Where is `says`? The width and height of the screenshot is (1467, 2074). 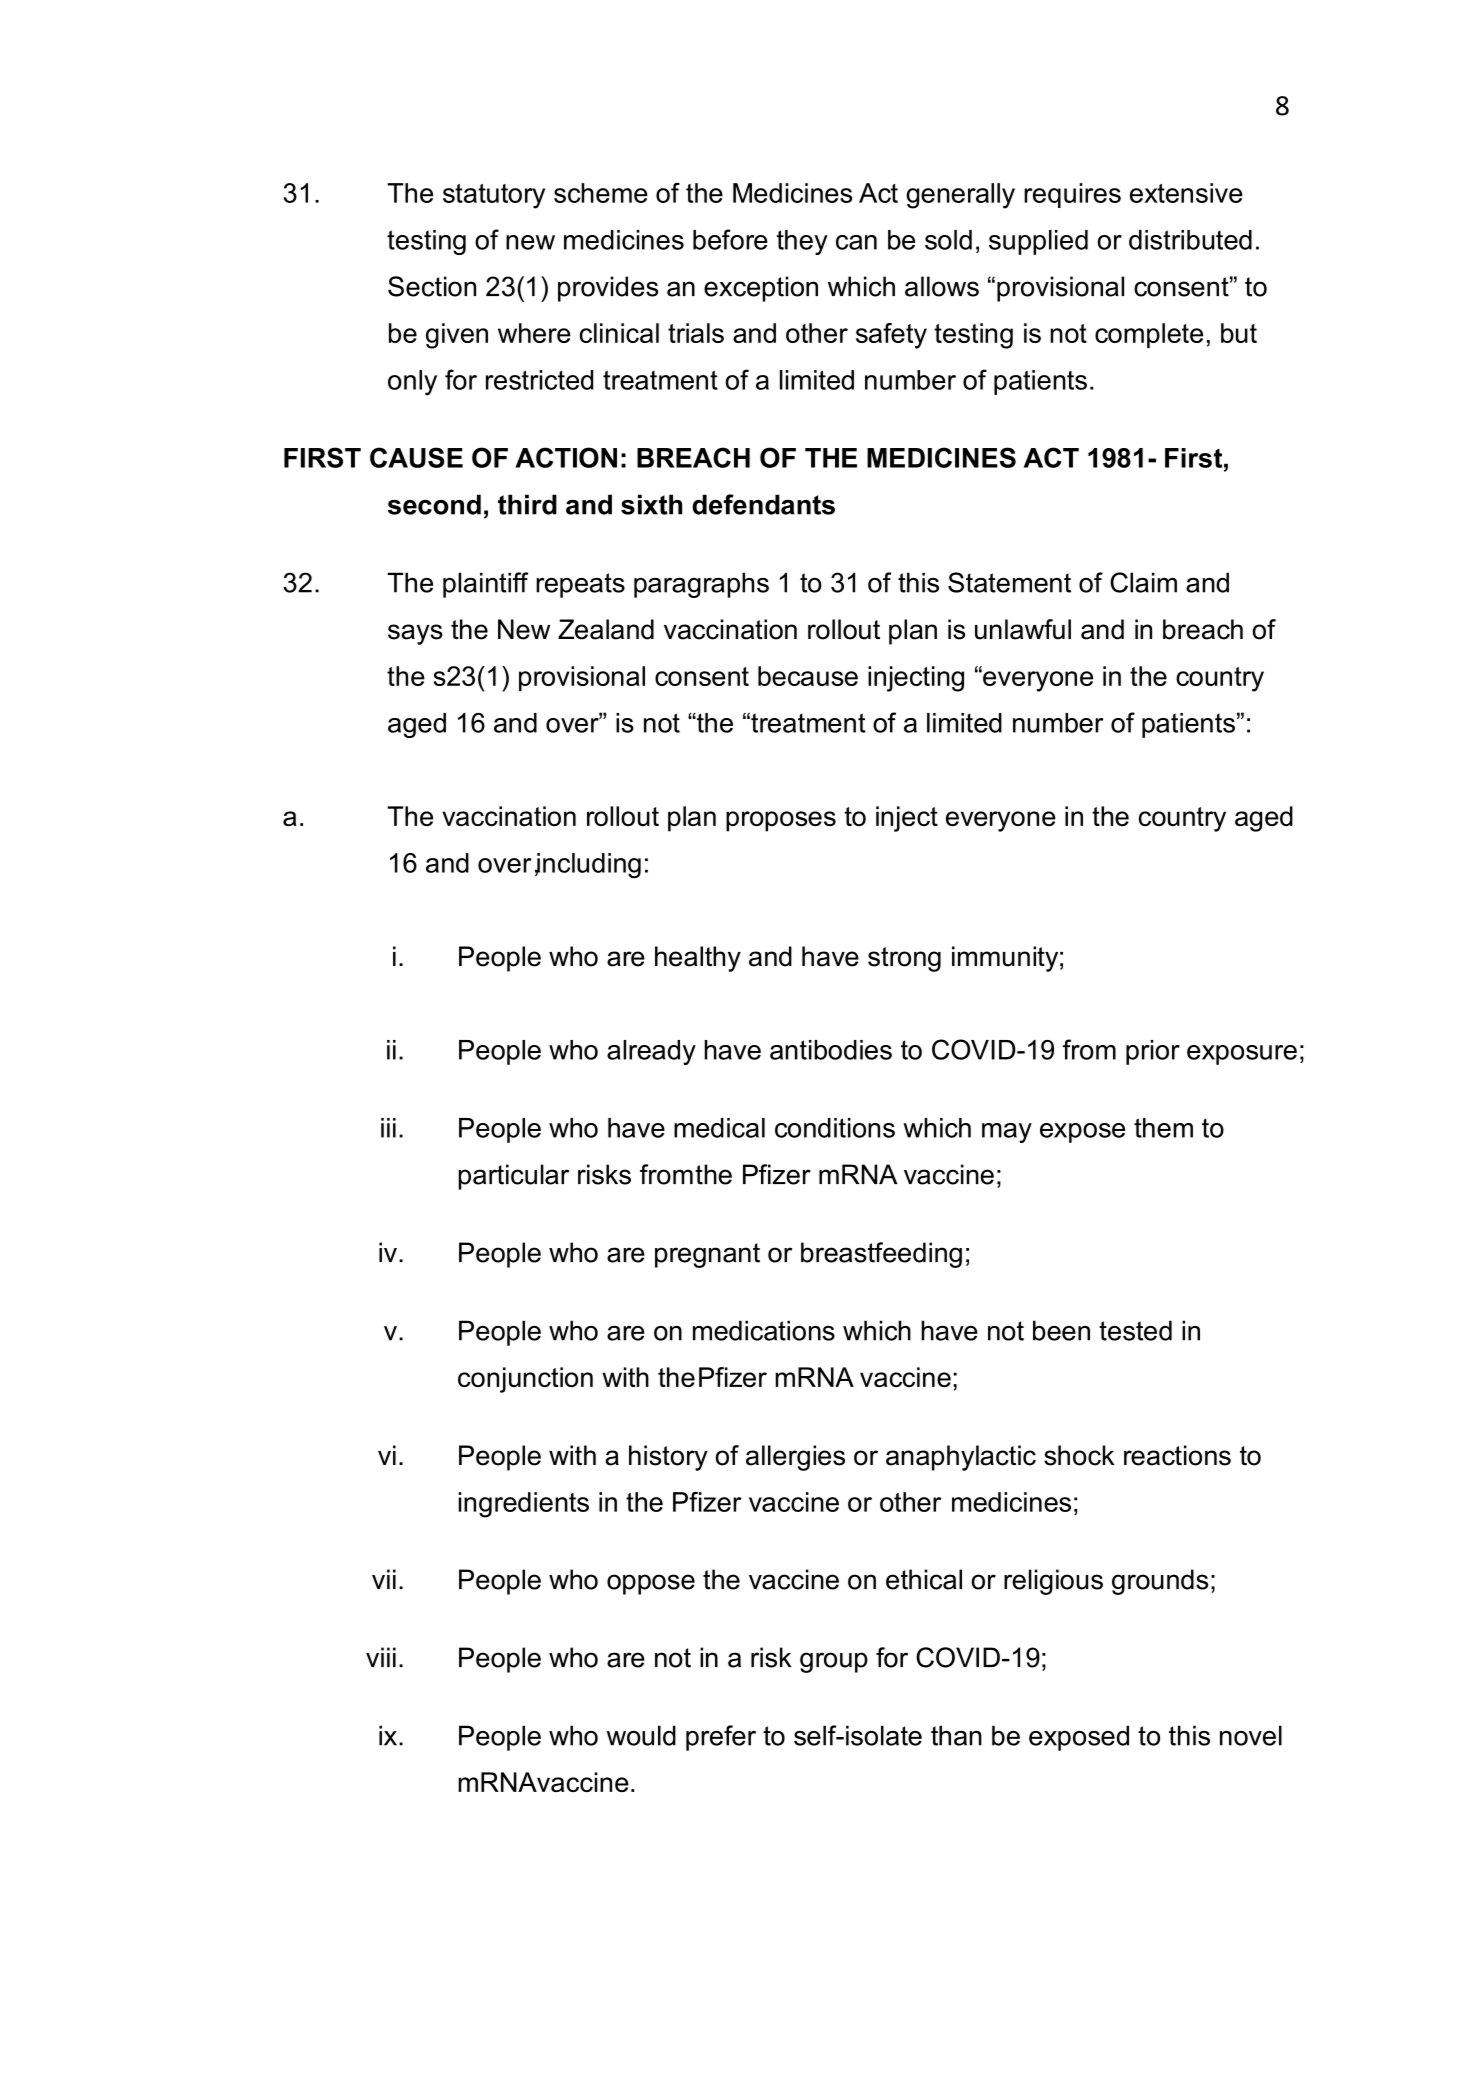 says is located at coordinates (415, 634).
